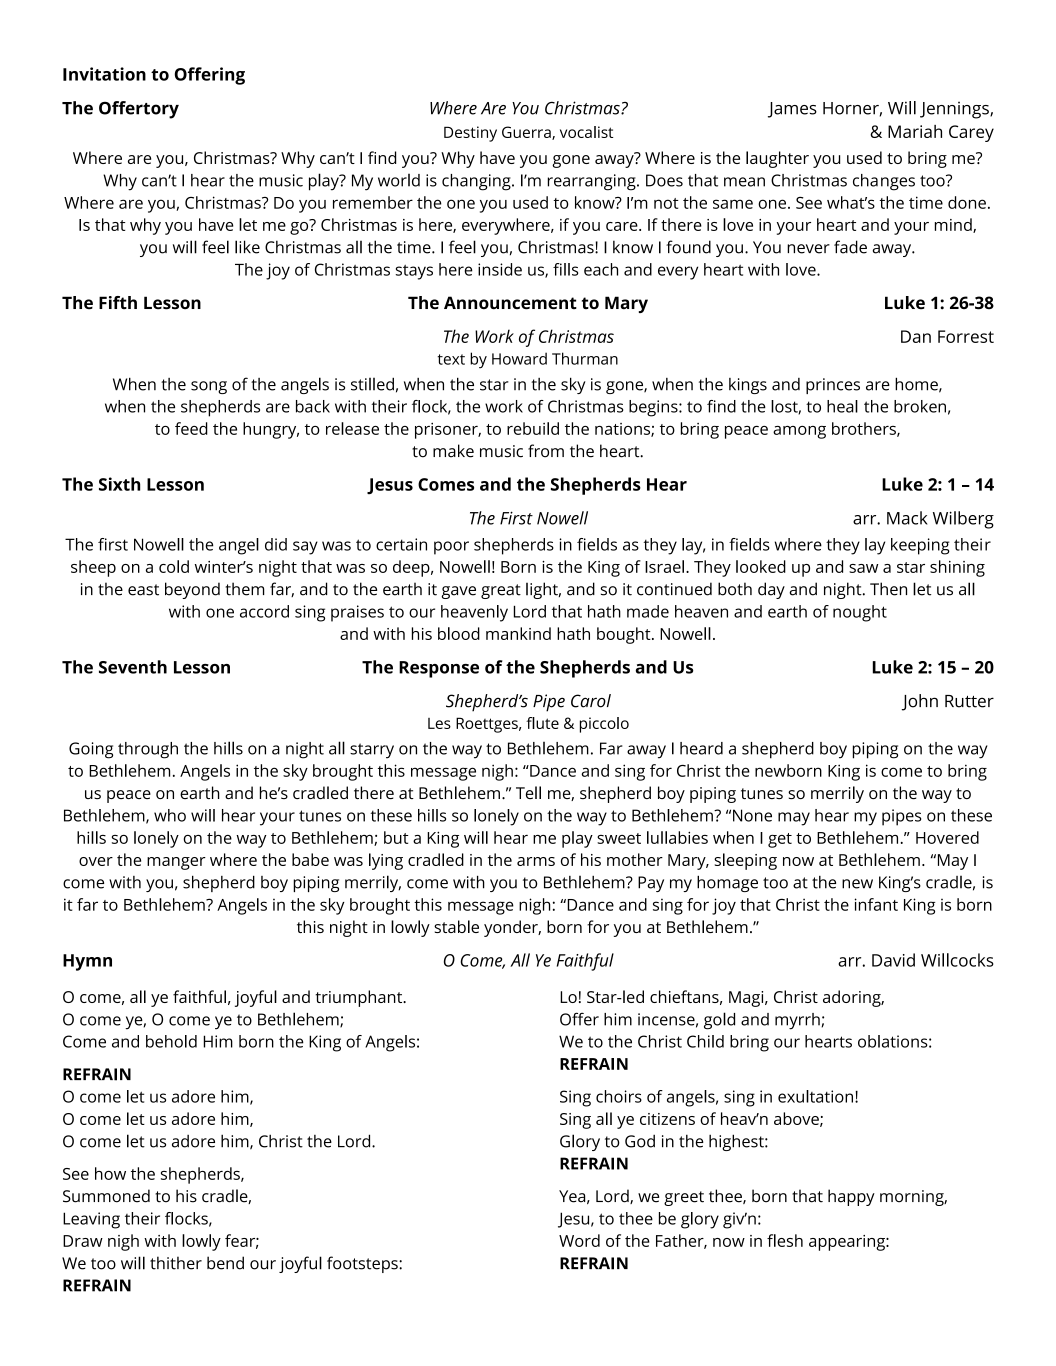  What do you see at coordinates (893, 960) in the image?
I see `David` at bounding box center [893, 960].
